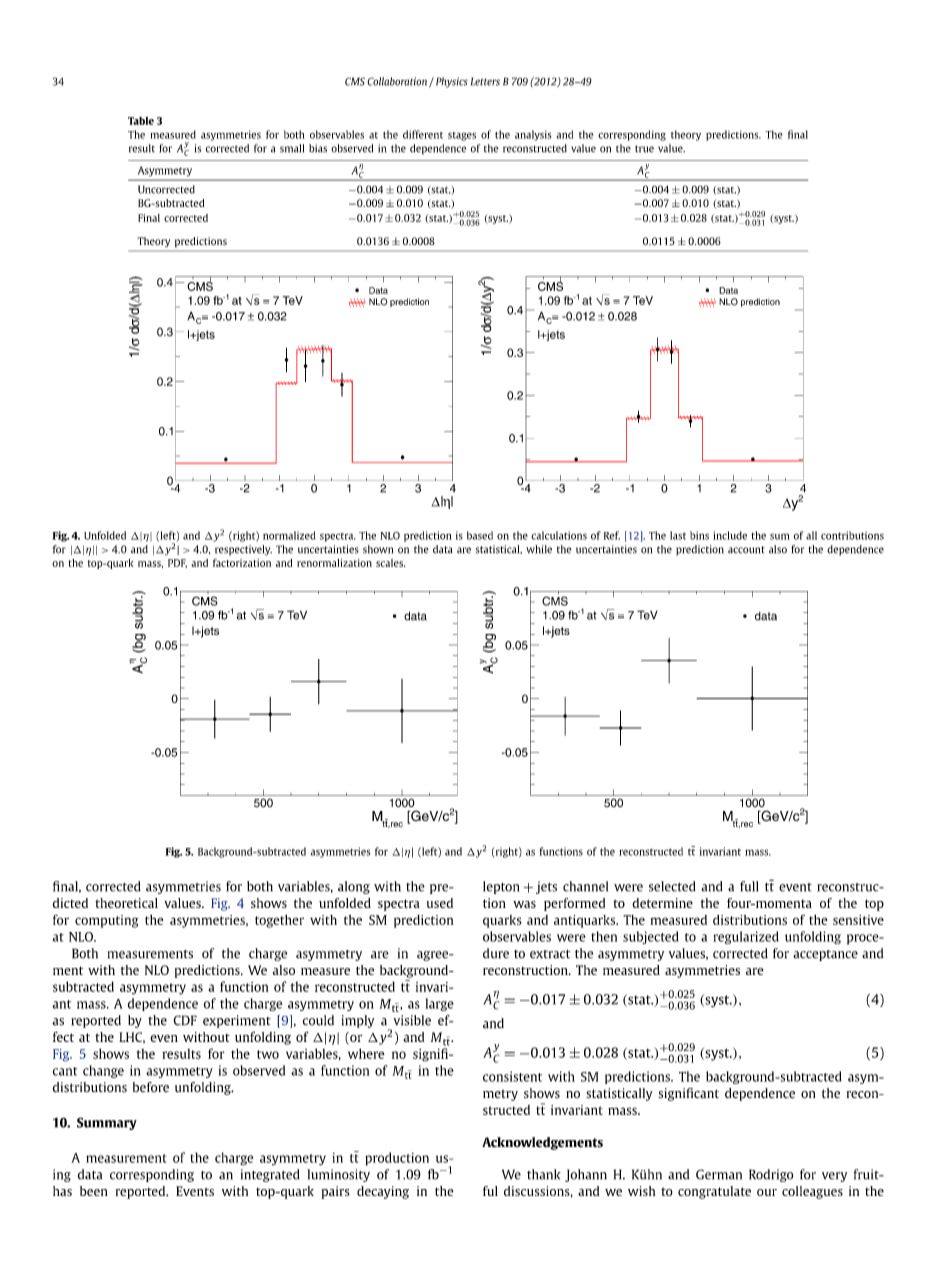 The width and height of the image is (952, 1270). What do you see at coordinates (106, 921) in the image?
I see `computing` at bounding box center [106, 921].
